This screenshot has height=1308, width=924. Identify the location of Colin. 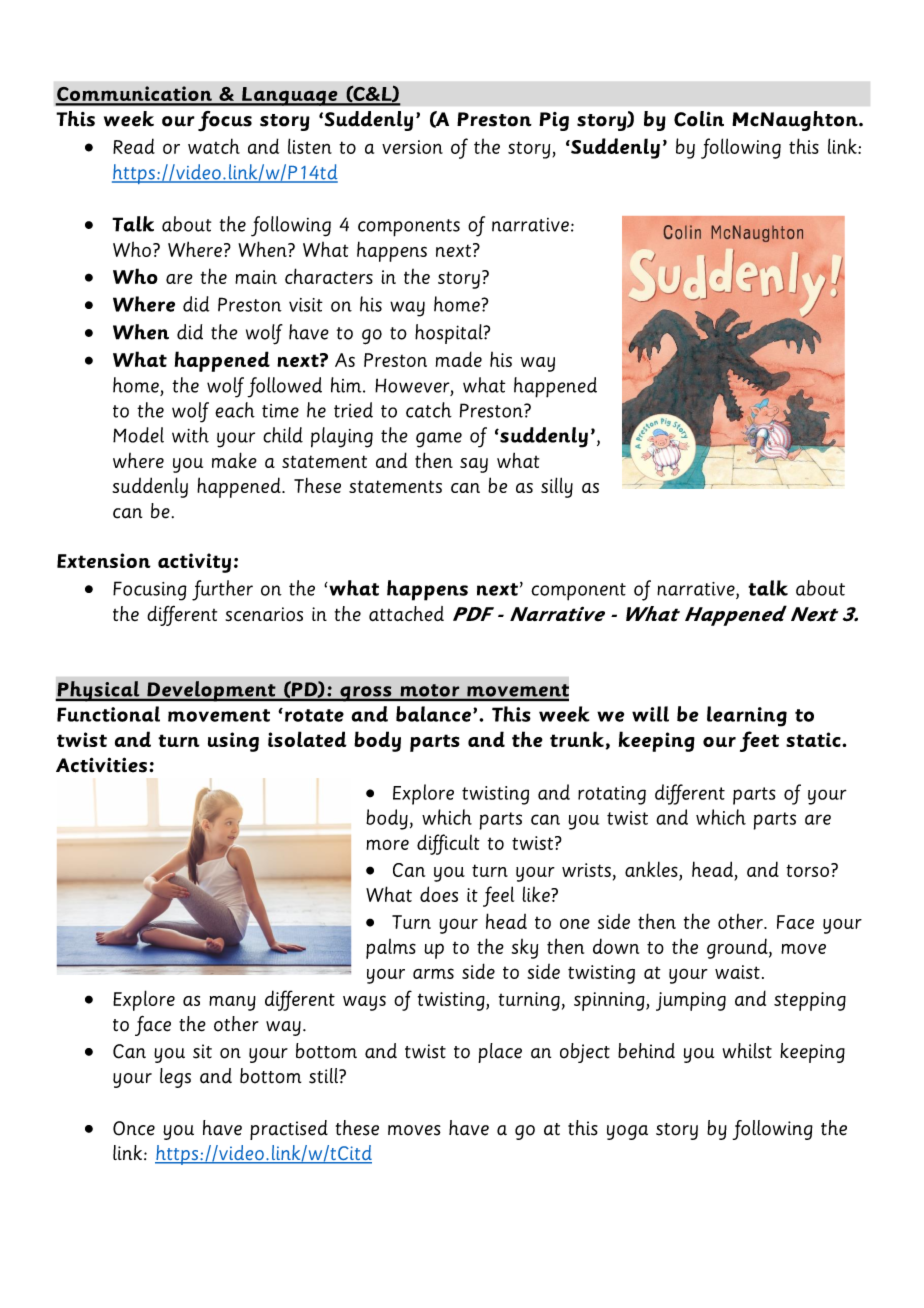
(699, 119).
